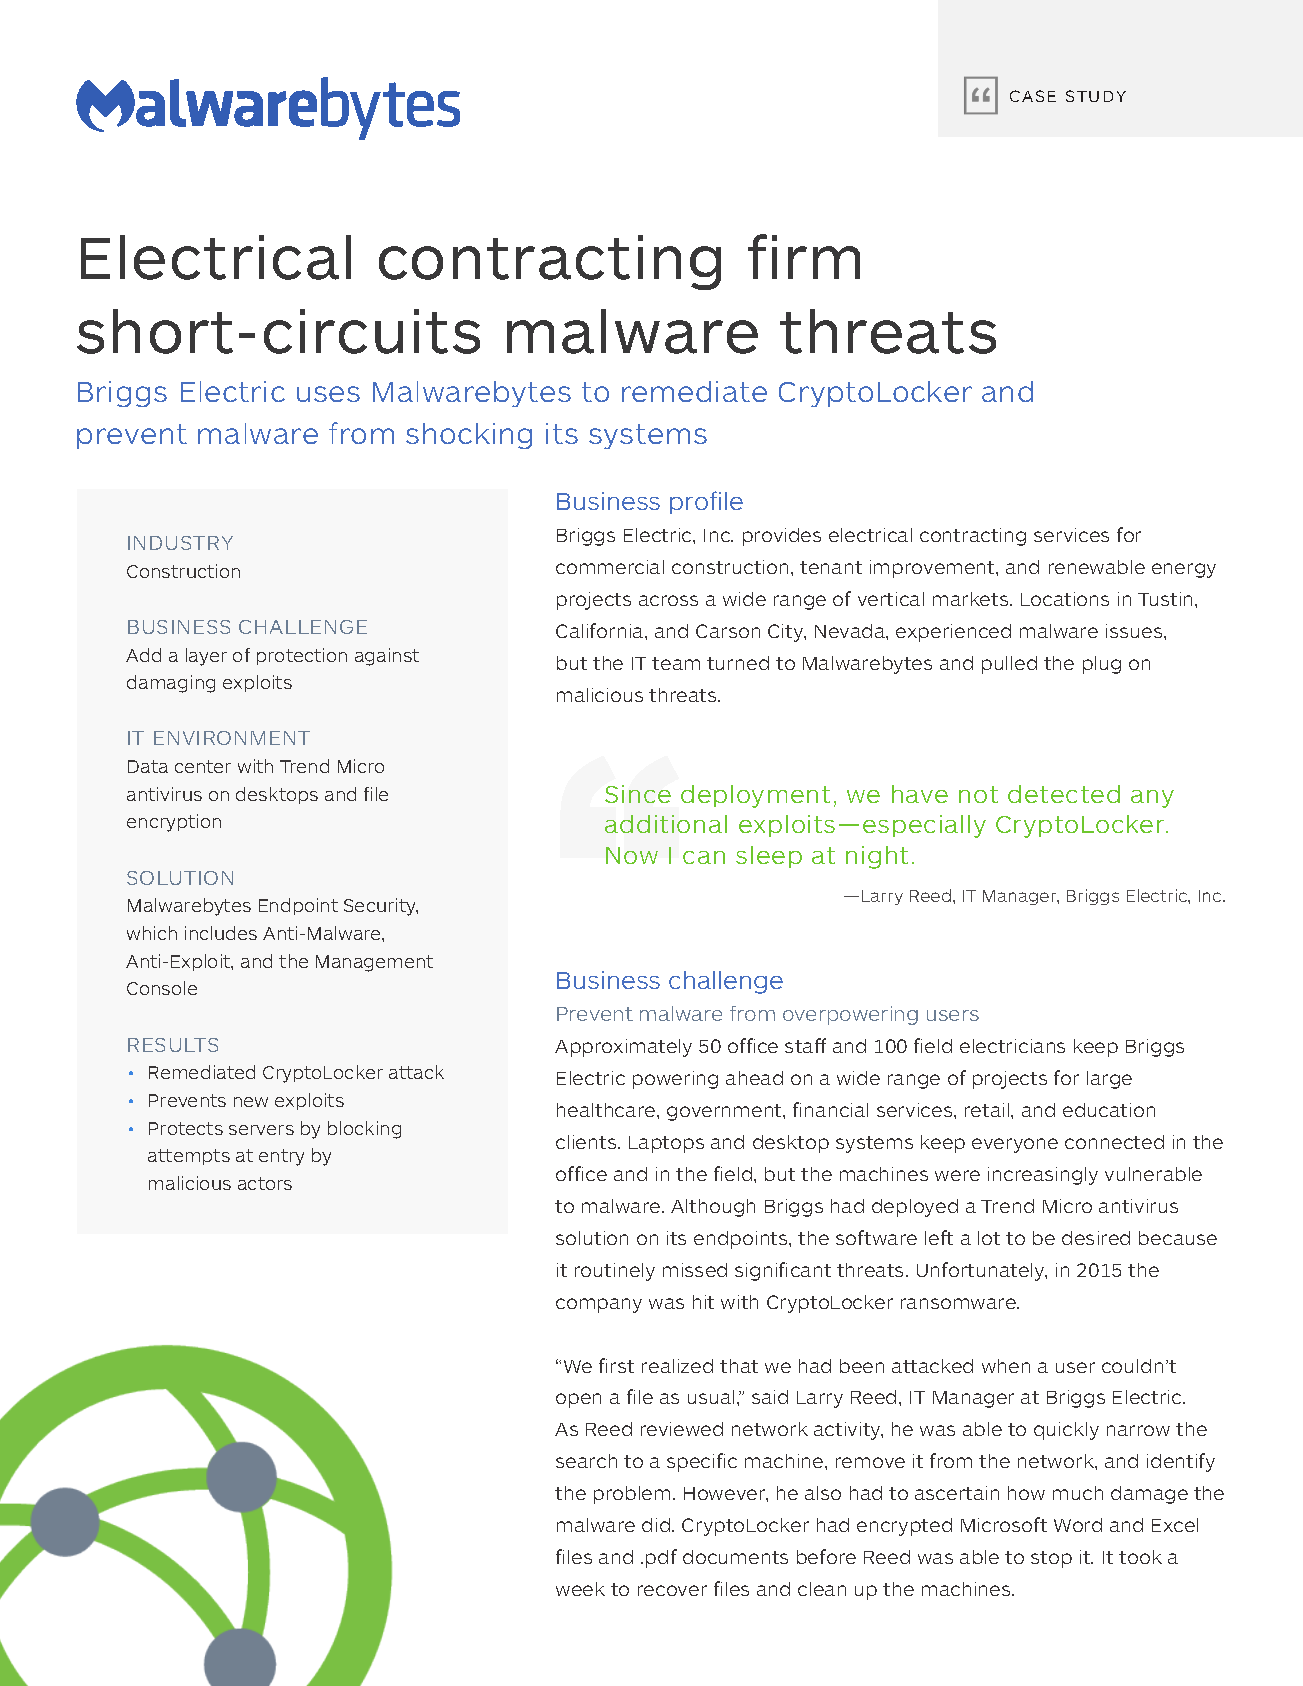 Image resolution: width=1303 pixels, height=1686 pixels. Describe the element at coordinates (804, 256) in the screenshot. I see `firm` at that location.
